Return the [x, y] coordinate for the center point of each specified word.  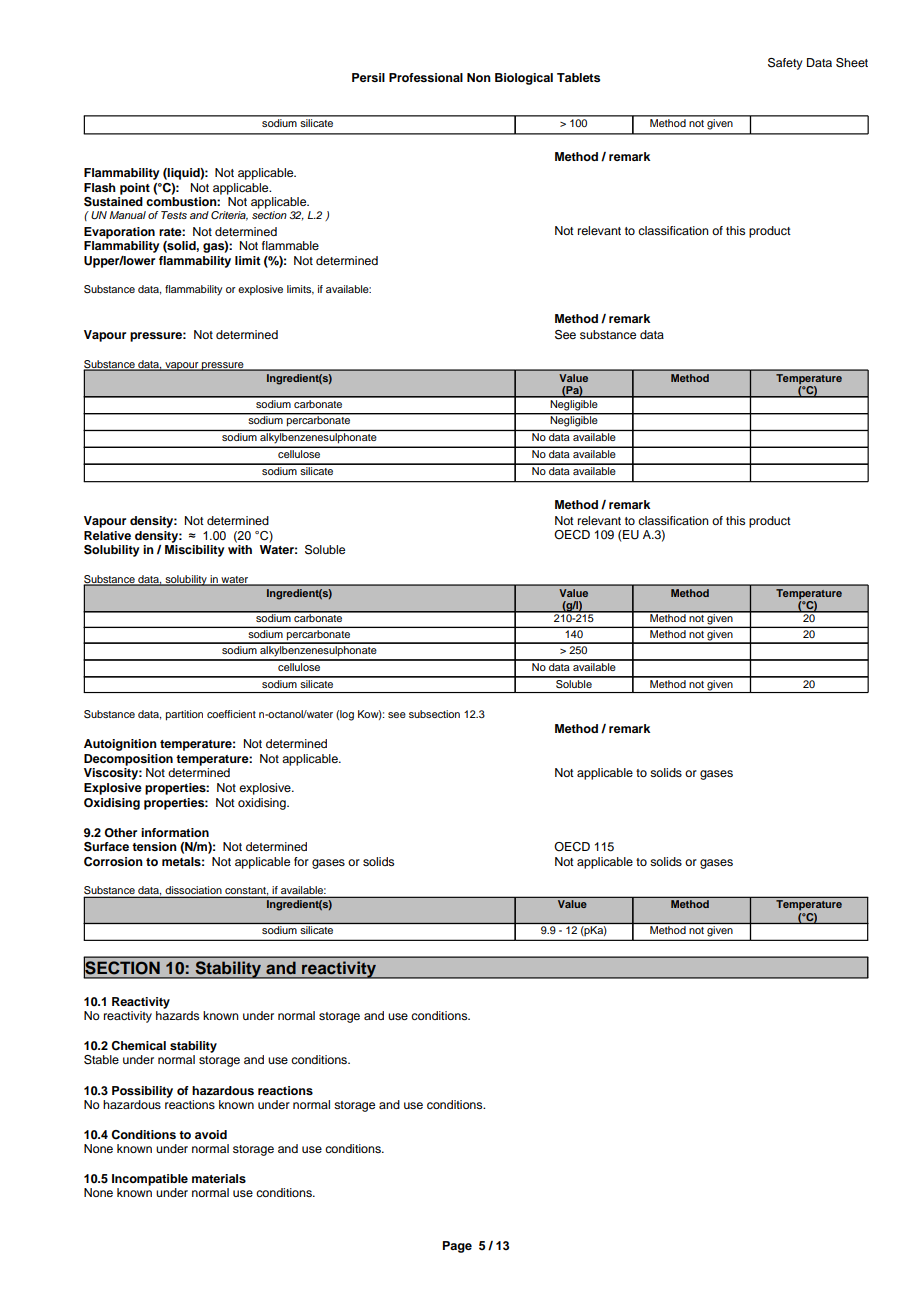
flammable [290, 245]
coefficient [231, 714]
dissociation [193, 890]
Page [457, 1247]
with [240, 549]
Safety [785, 64]
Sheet [852, 63]
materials [219, 1178]
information [175, 832]
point [135, 189]
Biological [524, 79]
